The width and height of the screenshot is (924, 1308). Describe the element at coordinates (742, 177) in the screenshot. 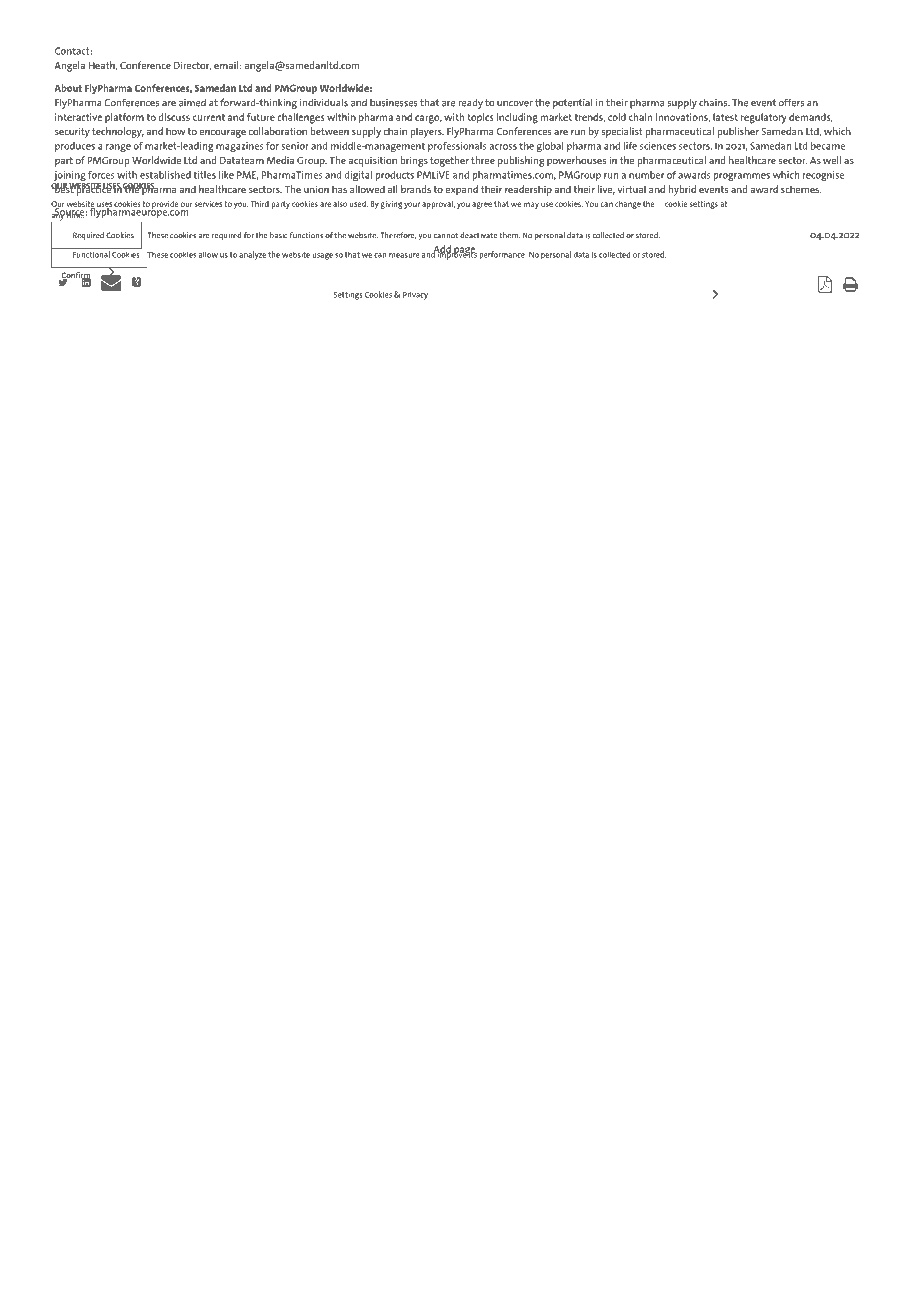

I see `programmes` at that location.
